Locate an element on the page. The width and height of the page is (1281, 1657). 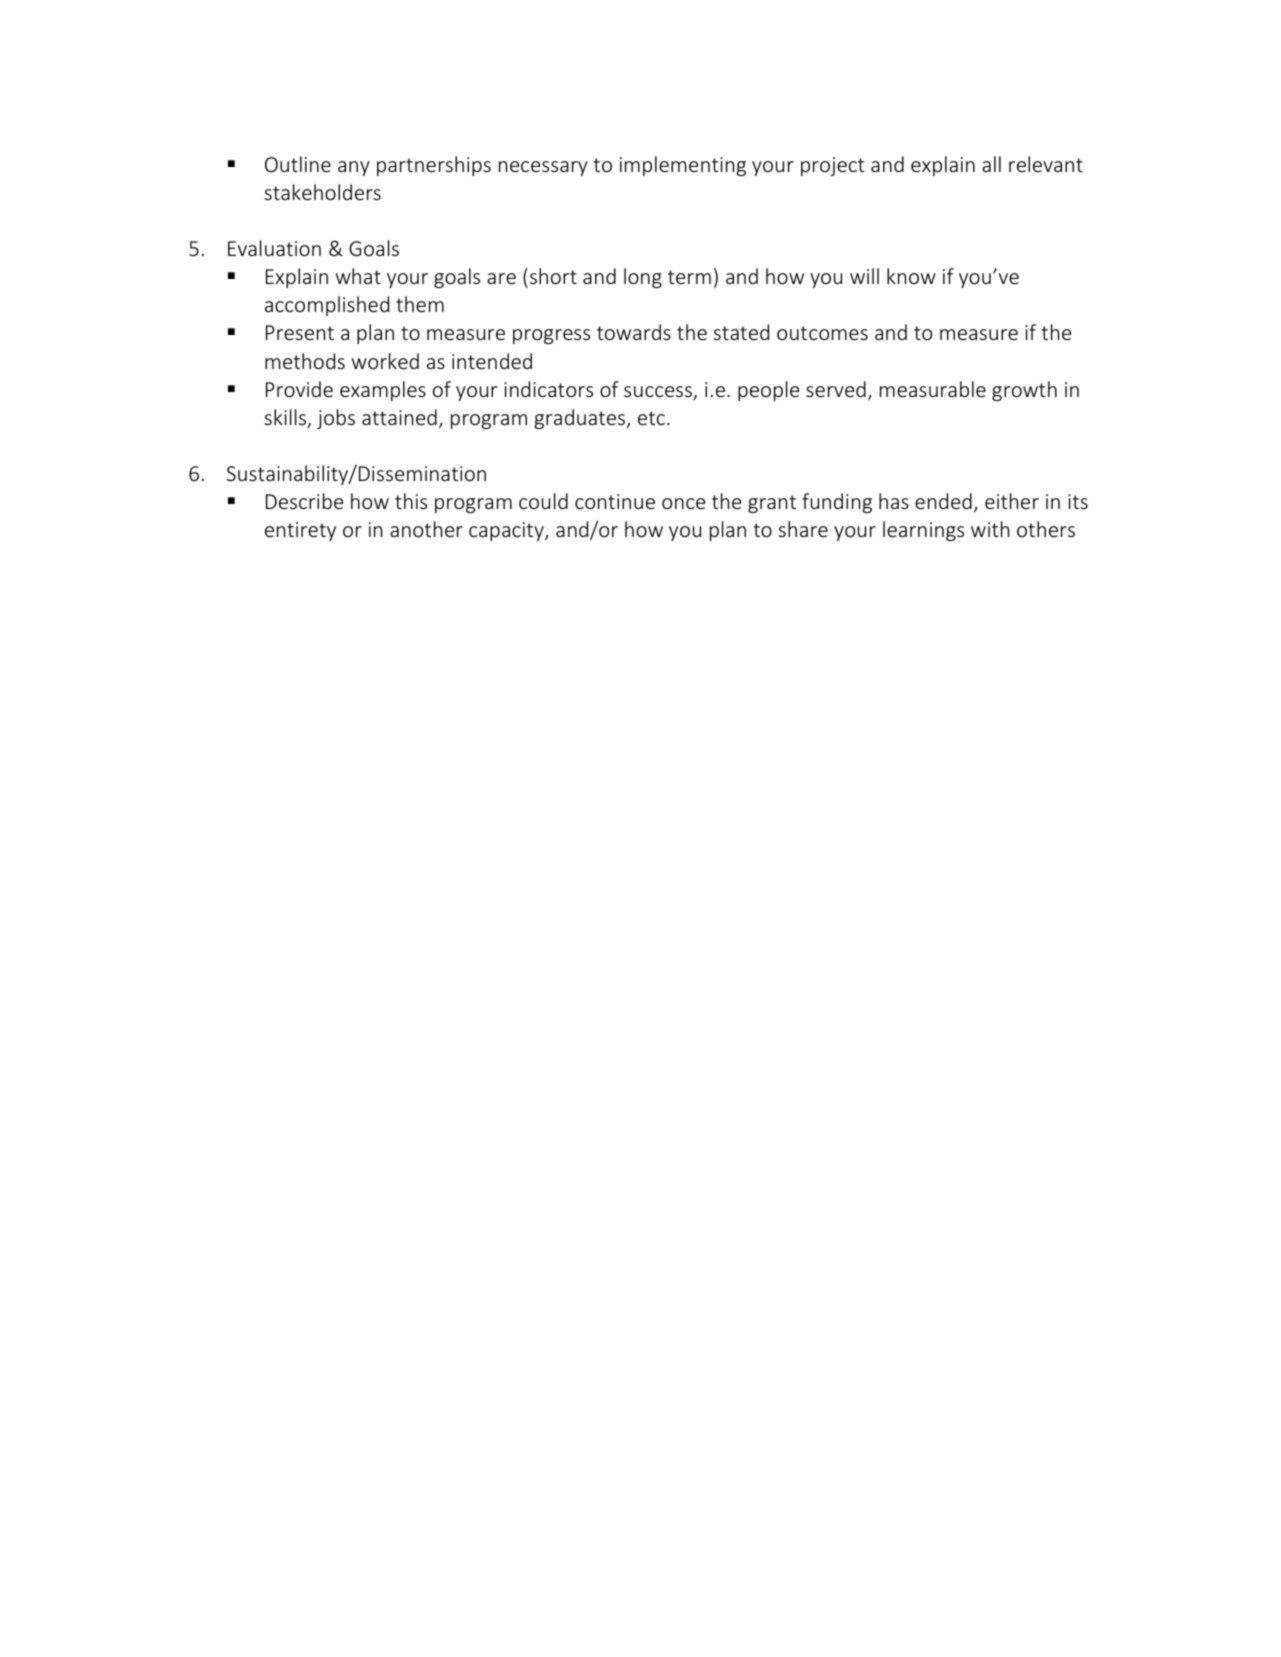
all is located at coordinates (991, 164).
